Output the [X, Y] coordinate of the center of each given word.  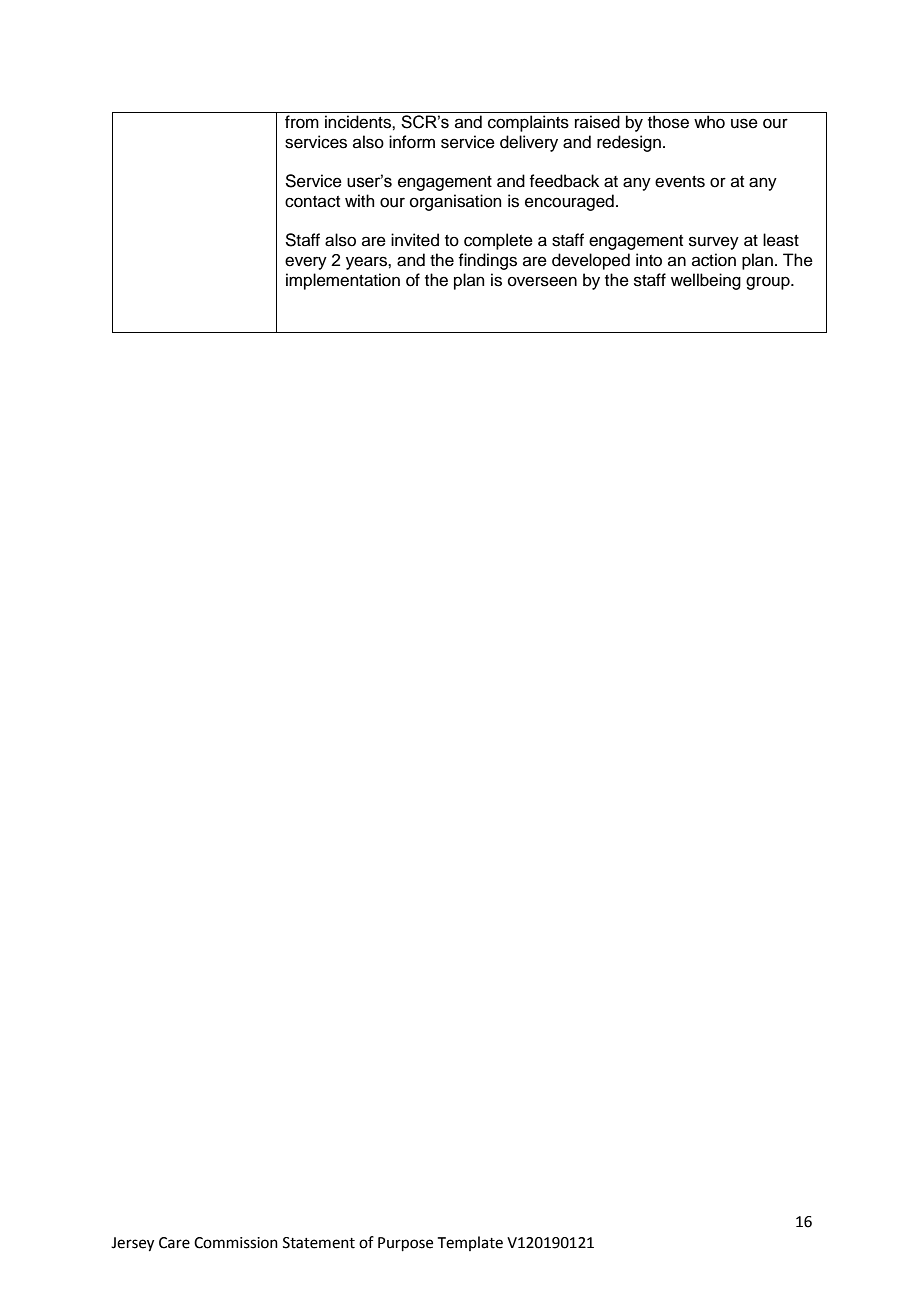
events [680, 182]
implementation [343, 281]
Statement [319, 1243]
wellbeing [706, 281]
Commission [236, 1243]
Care [174, 1243]
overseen [542, 281]
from [302, 122]
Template [470, 1243]
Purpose [405, 1244]
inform [412, 142]
